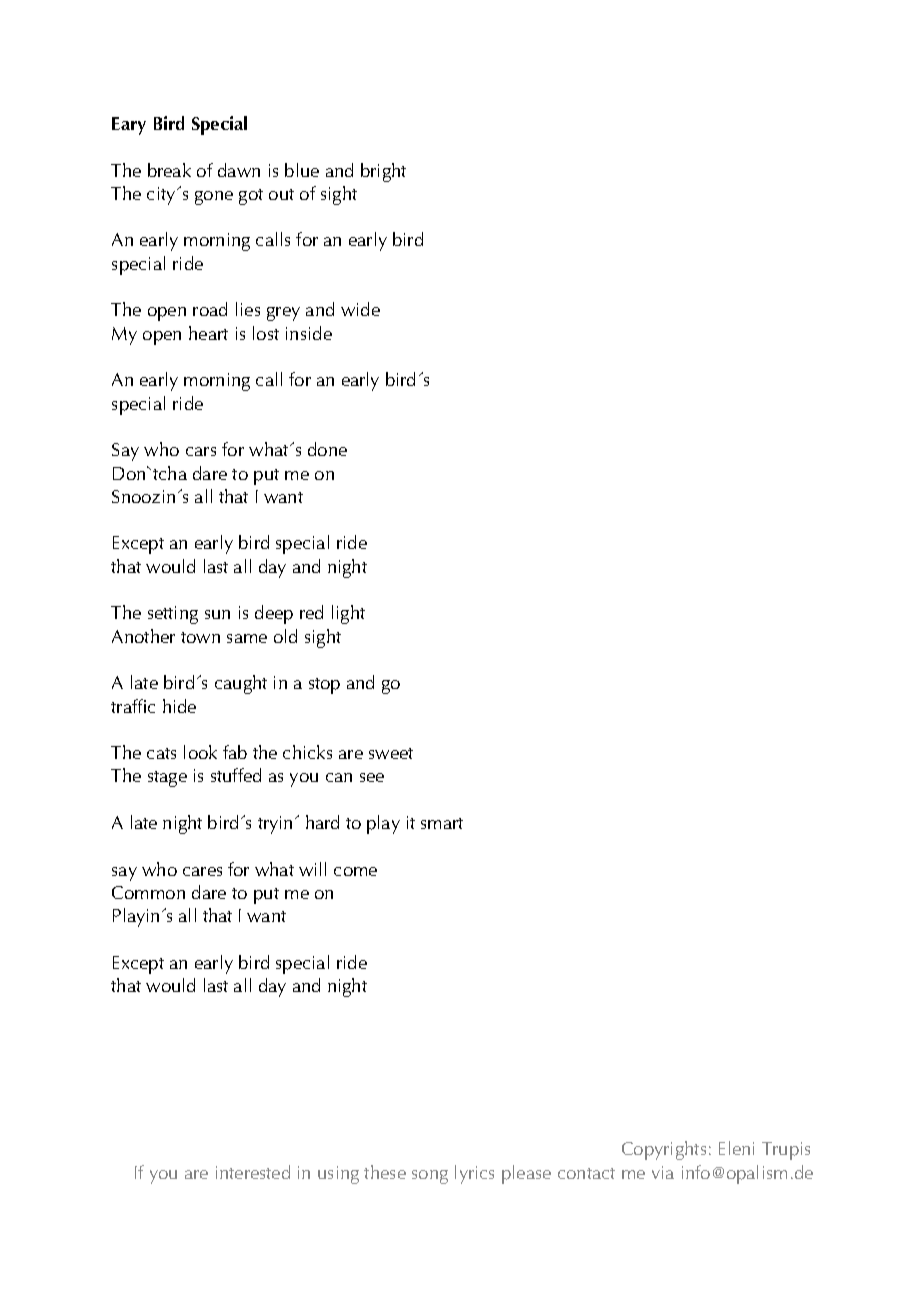 This screenshot has height=1308, width=924. What do you see at coordinates (442, 823) in the screenshot?
I see `smart` at bounding box center [442, 823].
